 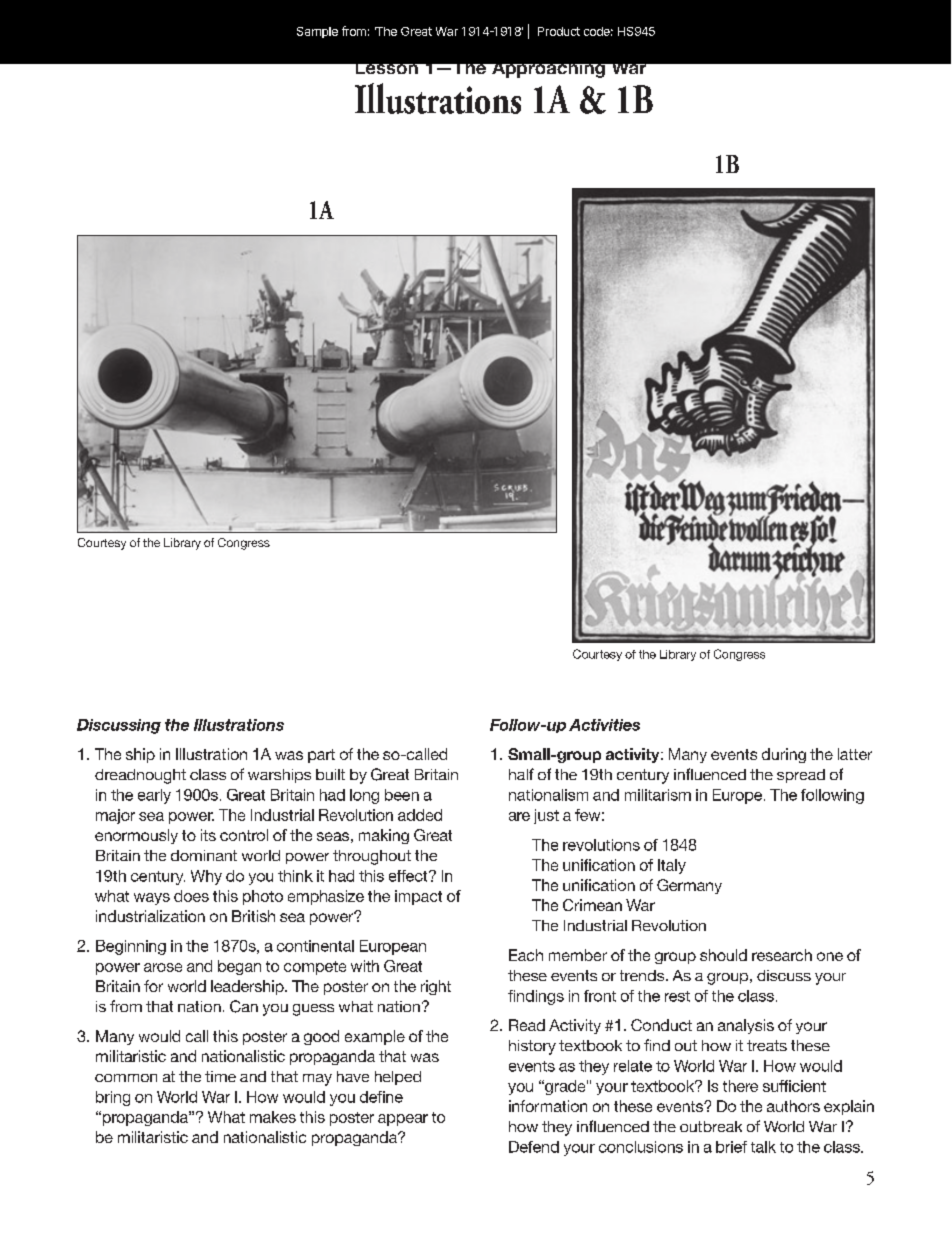 What do you see at coordinates (548, 1106) in the page?
I see `information` at bounding box center [548, 1106].
